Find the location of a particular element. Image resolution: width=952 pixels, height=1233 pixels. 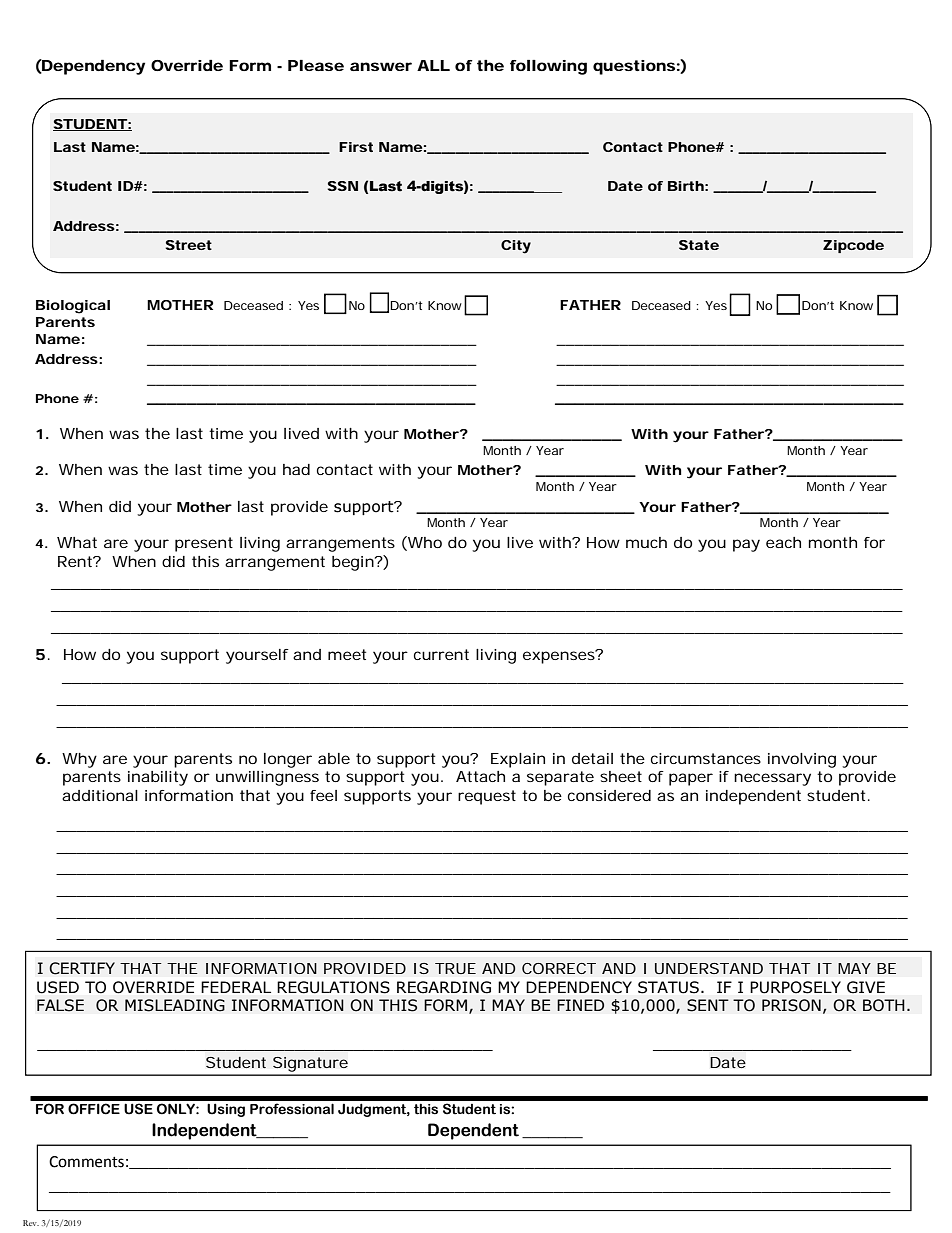

CERTIFY is located at coordinates (82, 968).
